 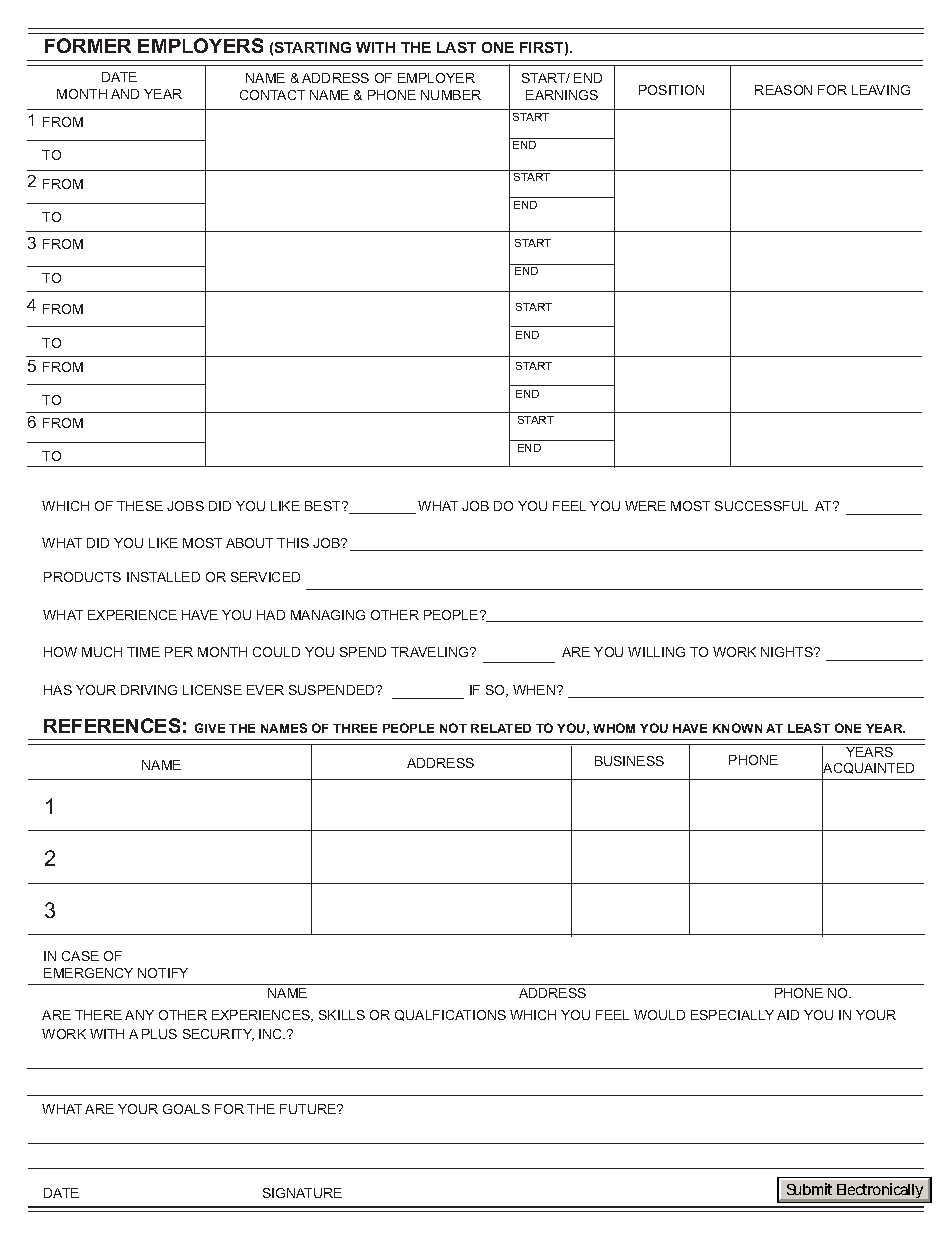 I want to click on SUCCESSFUL, so click(x=761, y=506).
